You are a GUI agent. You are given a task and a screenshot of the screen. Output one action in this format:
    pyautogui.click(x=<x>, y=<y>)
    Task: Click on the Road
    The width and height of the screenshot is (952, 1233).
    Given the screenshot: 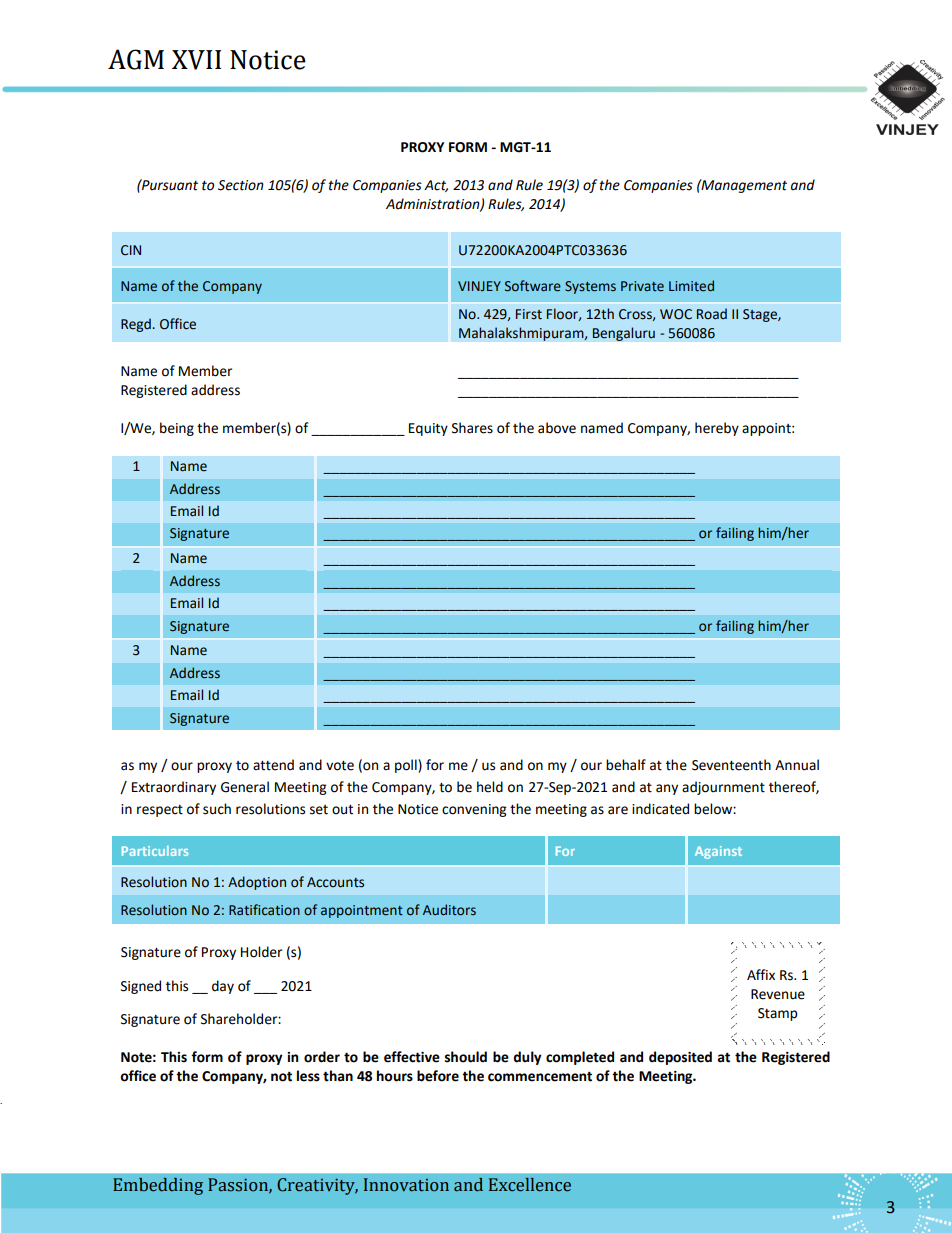 What is the action you would take?
    pyautogui.click(x=712, y=314)
